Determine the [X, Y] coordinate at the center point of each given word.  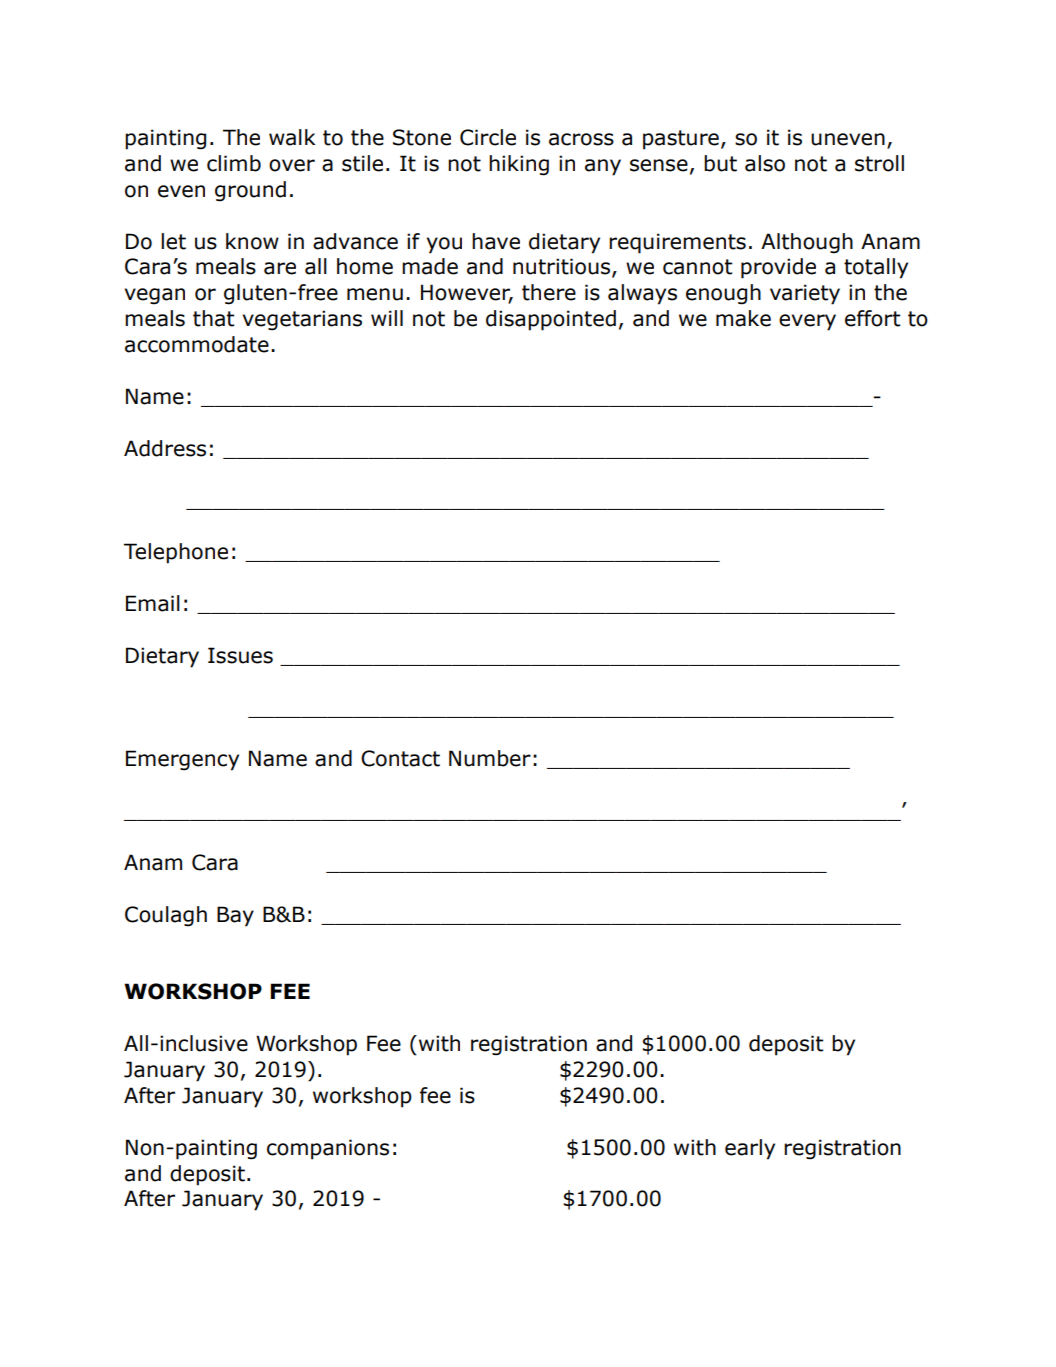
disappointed [551, 320]
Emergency [182, 760]
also [765, 163]
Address [165, 448]
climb [234, 163]
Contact [400, 758]
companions [328, 1149]
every [807, 322]
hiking [519, 165]
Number [490, 758]
